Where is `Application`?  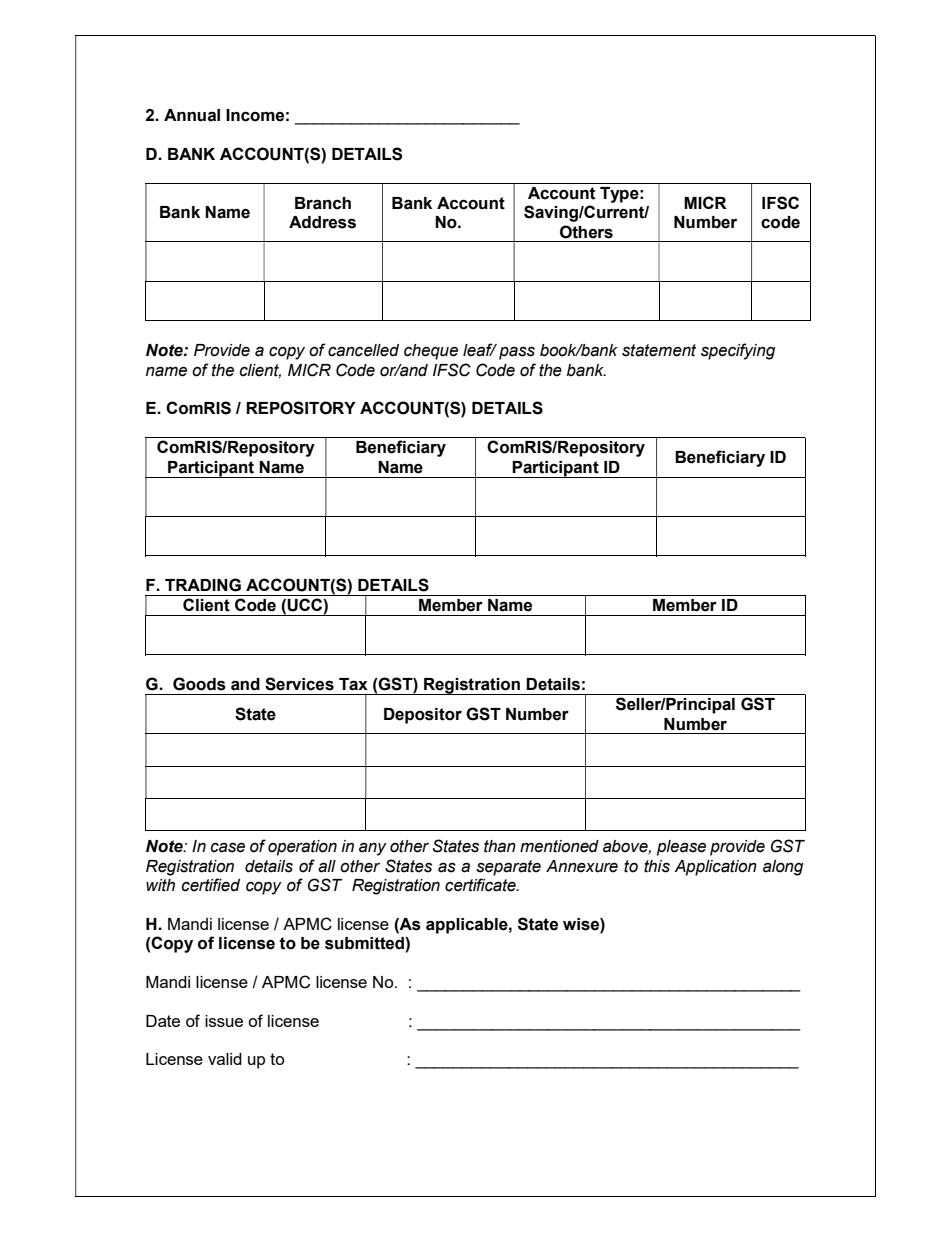
Application is located at coordinates (715, 868).
